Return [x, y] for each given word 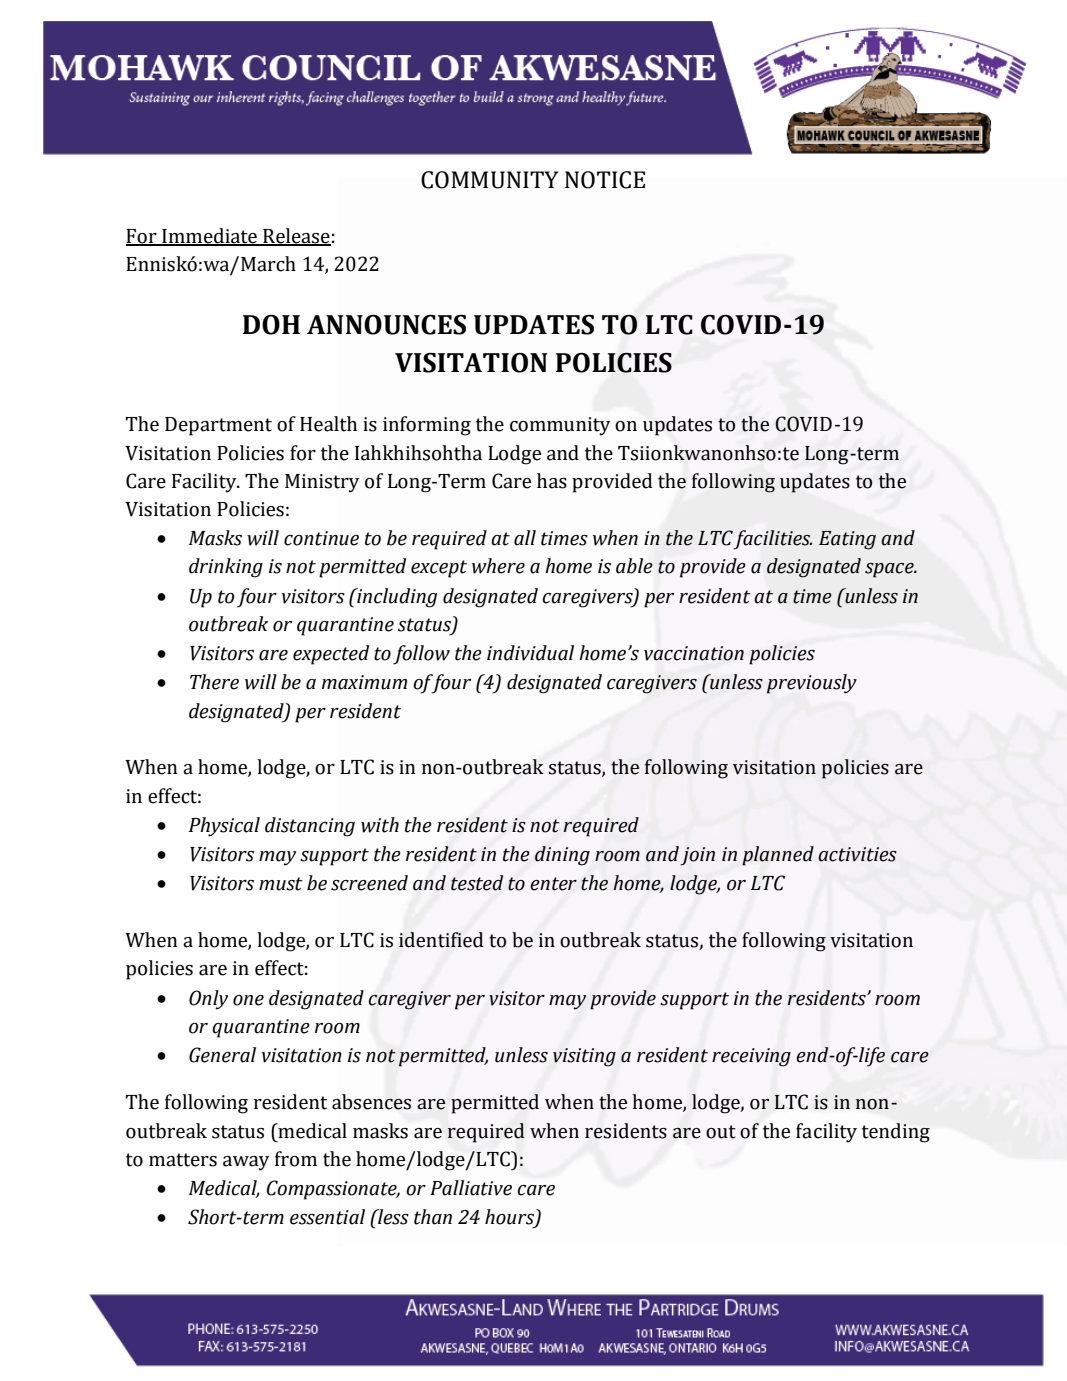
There [214, 682]
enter [553, 884]
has [552, 481]
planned [778, 856]
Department [218, 426]
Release [296, 237]
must [281, 884]
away [246, 1163]
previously [812, 684]
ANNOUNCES [386, 324]
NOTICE [605, 180]
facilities [772, 540]
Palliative [471, 1188]
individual [530, 653]
